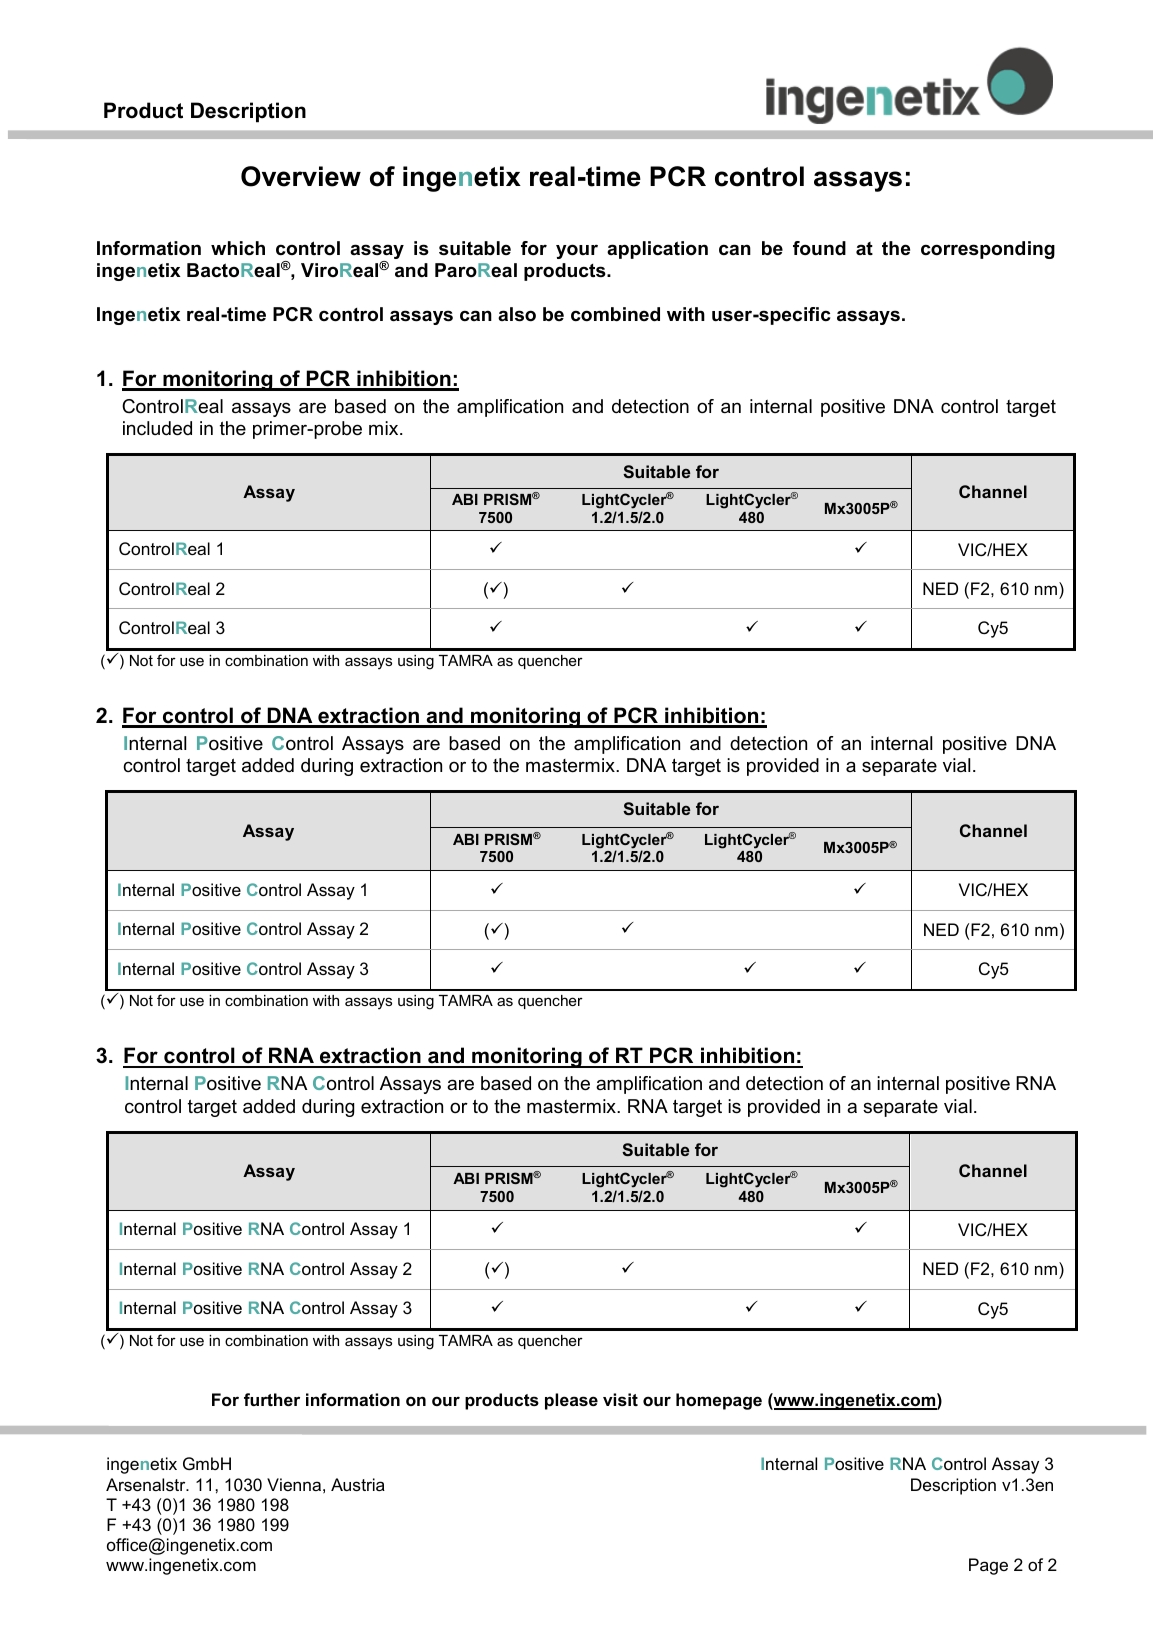  What do you see at coordinates (238, 248) in the page?
I see `which` at bounding box center [238, 248].
